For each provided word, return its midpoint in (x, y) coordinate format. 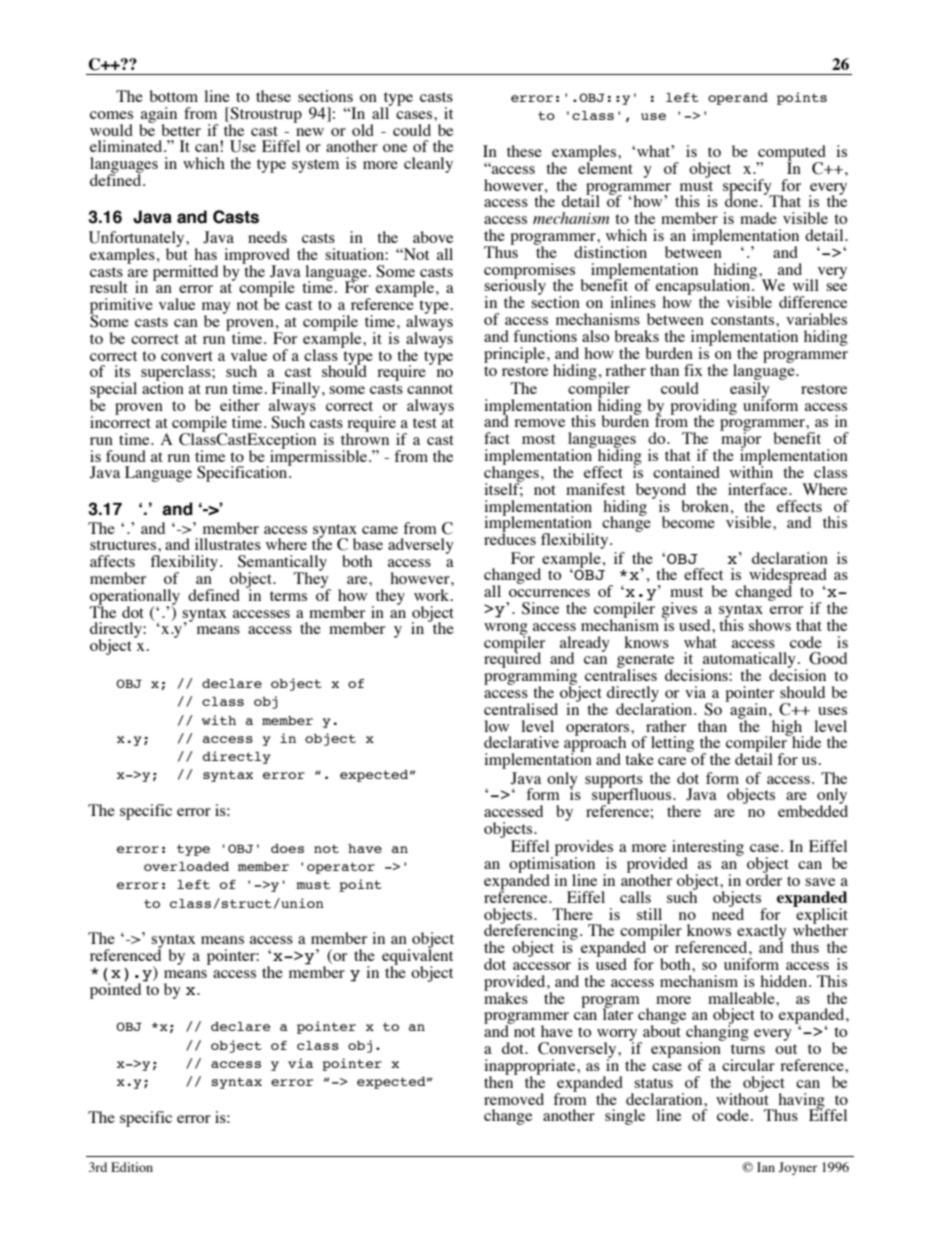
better (181, 130)
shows (770, 625)
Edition (132, 1167)
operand (738, 99)
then (500, 1081)
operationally (135, 598)
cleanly (428, 165)
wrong (507, 630)
